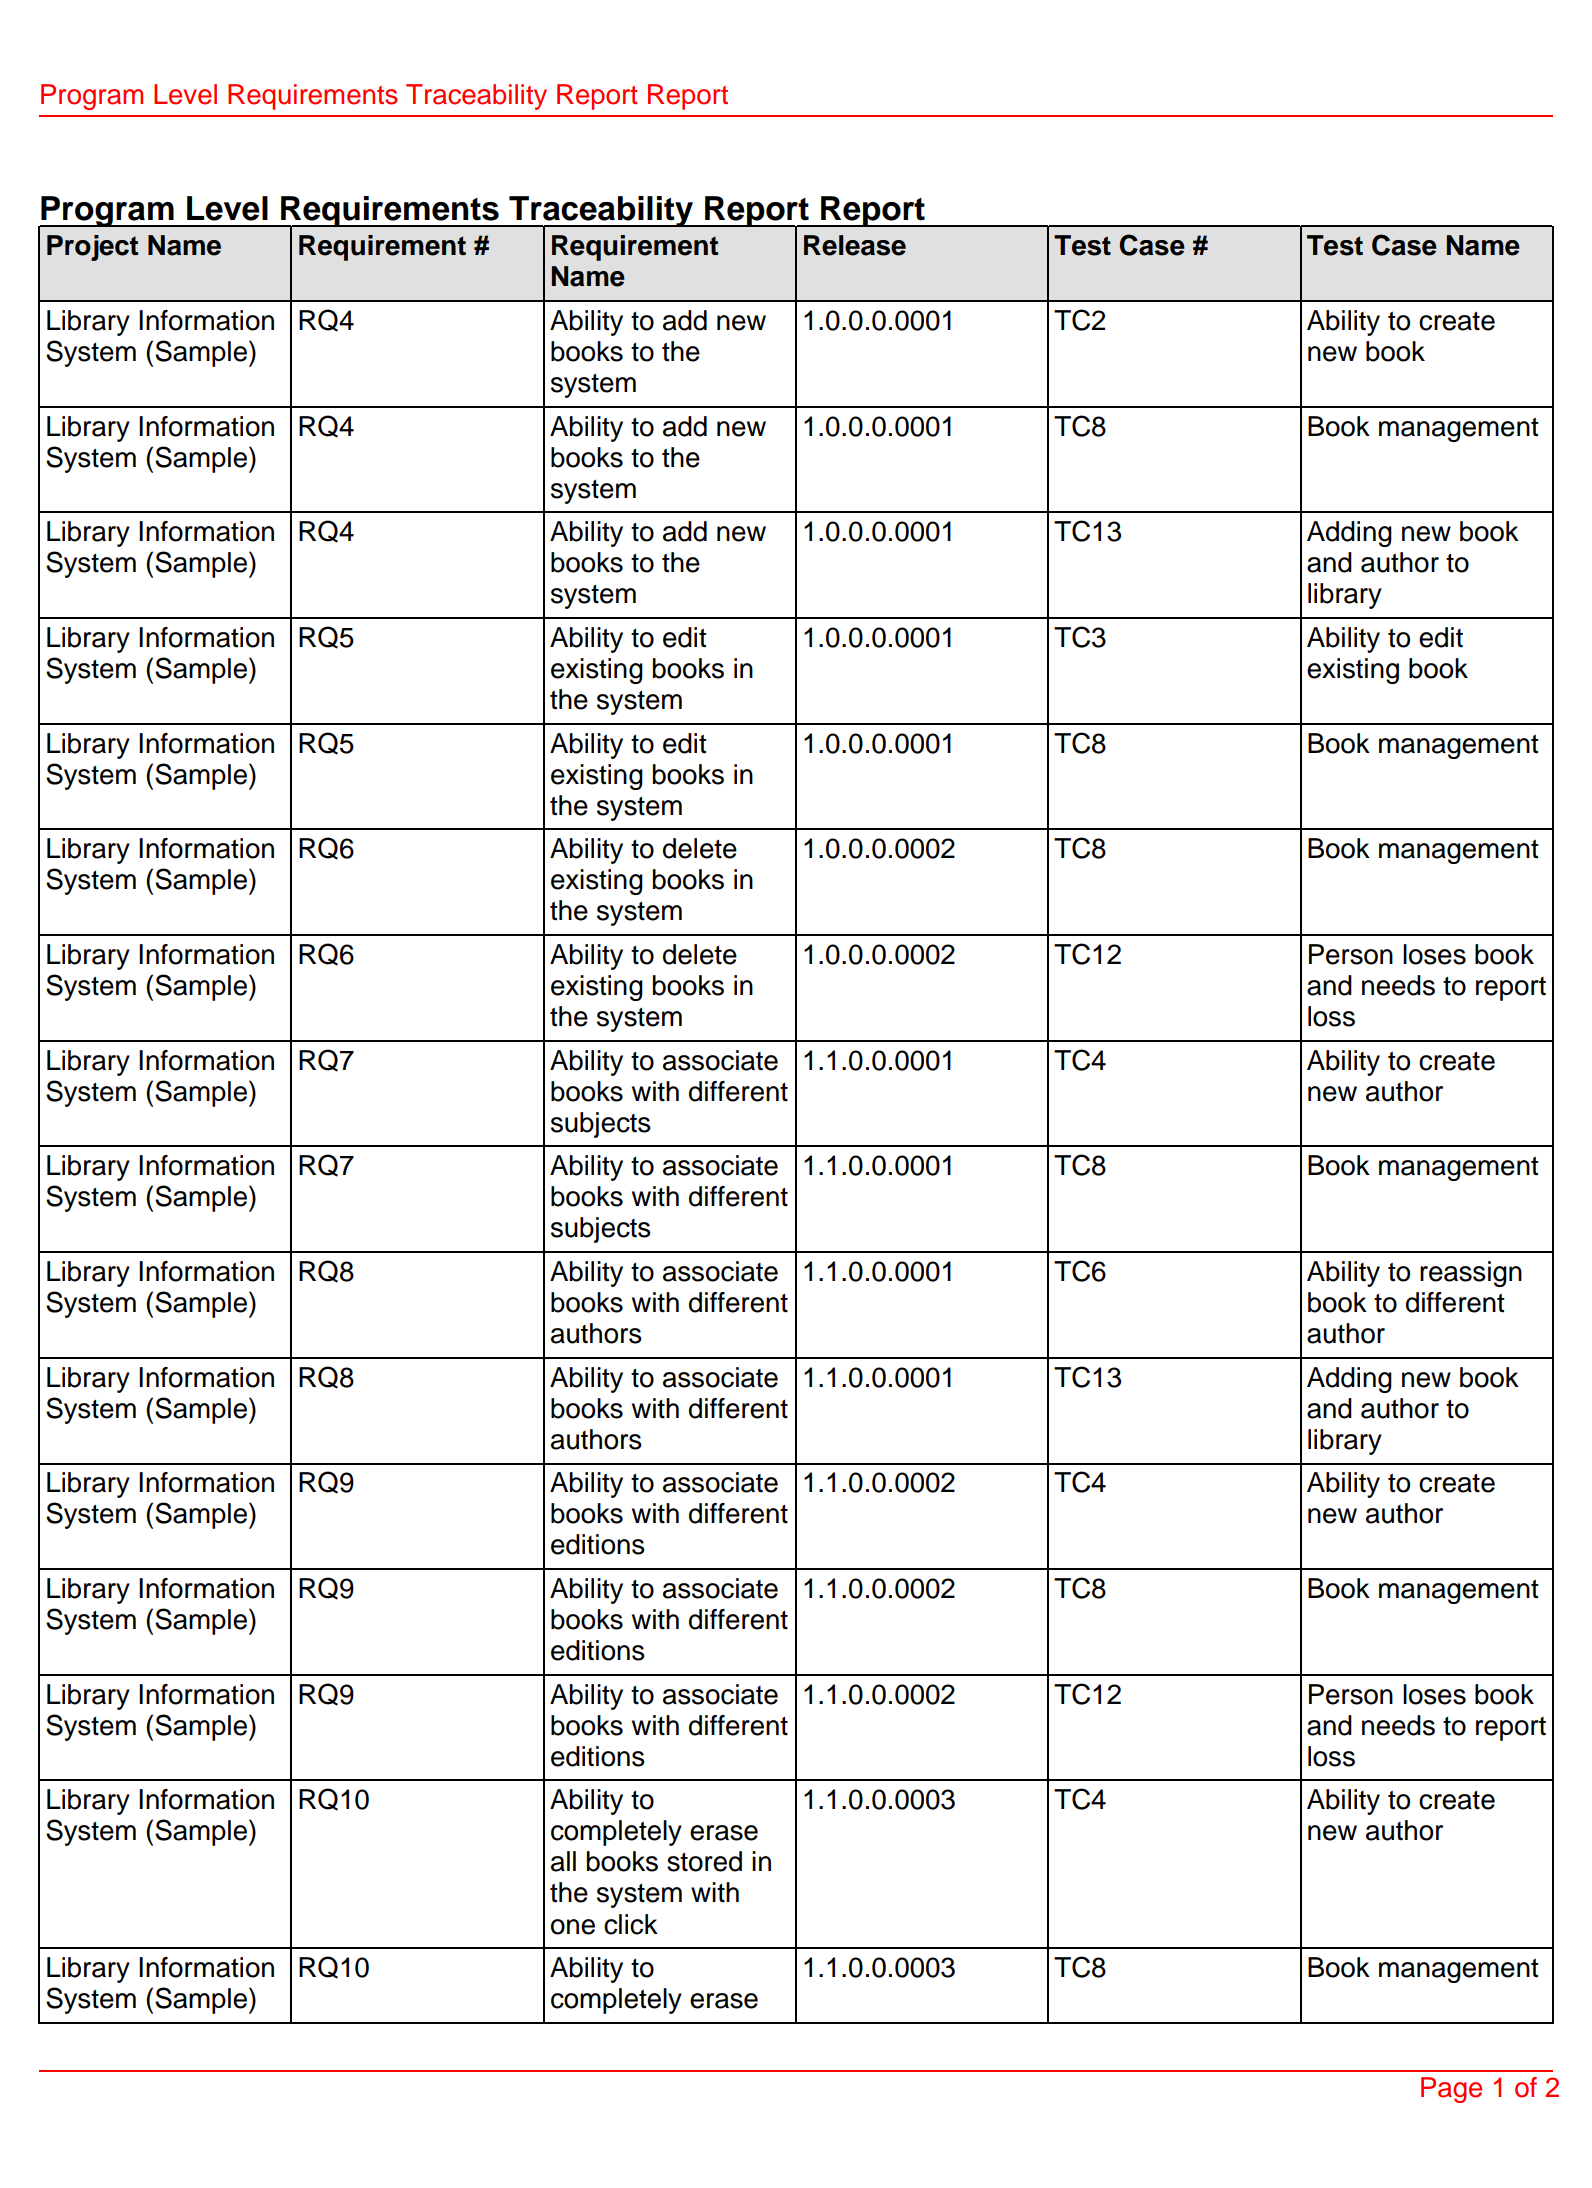 This screenshot has height=2188, width=1592. What do you see at coordinates (573, 1927) in the screenshot?
I see `one` at bounding box center [573, 1927].
